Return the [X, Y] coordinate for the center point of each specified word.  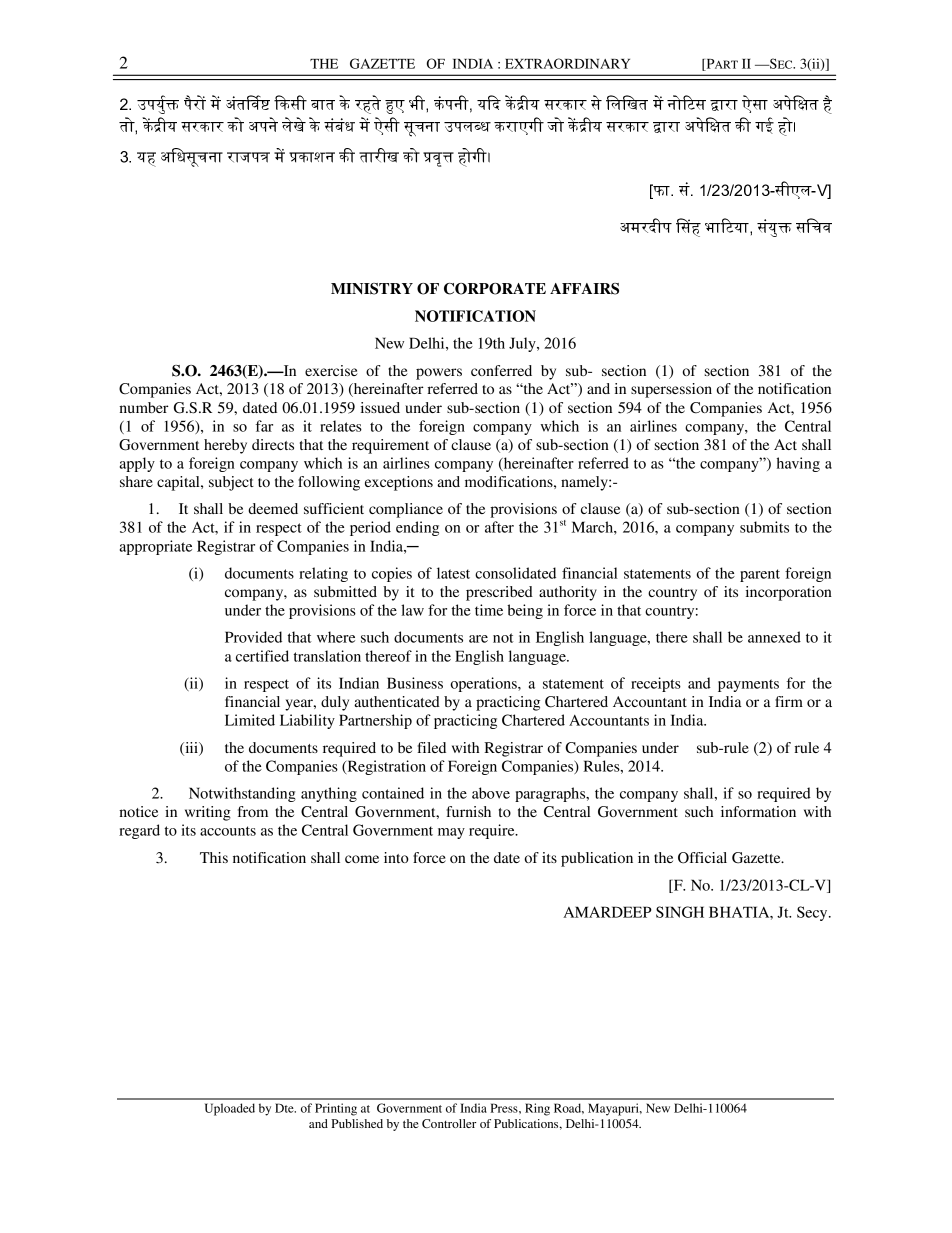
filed [431, 747]
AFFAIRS [584, 289]
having [798, 464]
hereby [225, 446]
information [758, 811]
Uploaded [230, 1109]
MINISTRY [372, 289]
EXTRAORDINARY [567, 63]
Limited [250, 720]
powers [439, 374]
